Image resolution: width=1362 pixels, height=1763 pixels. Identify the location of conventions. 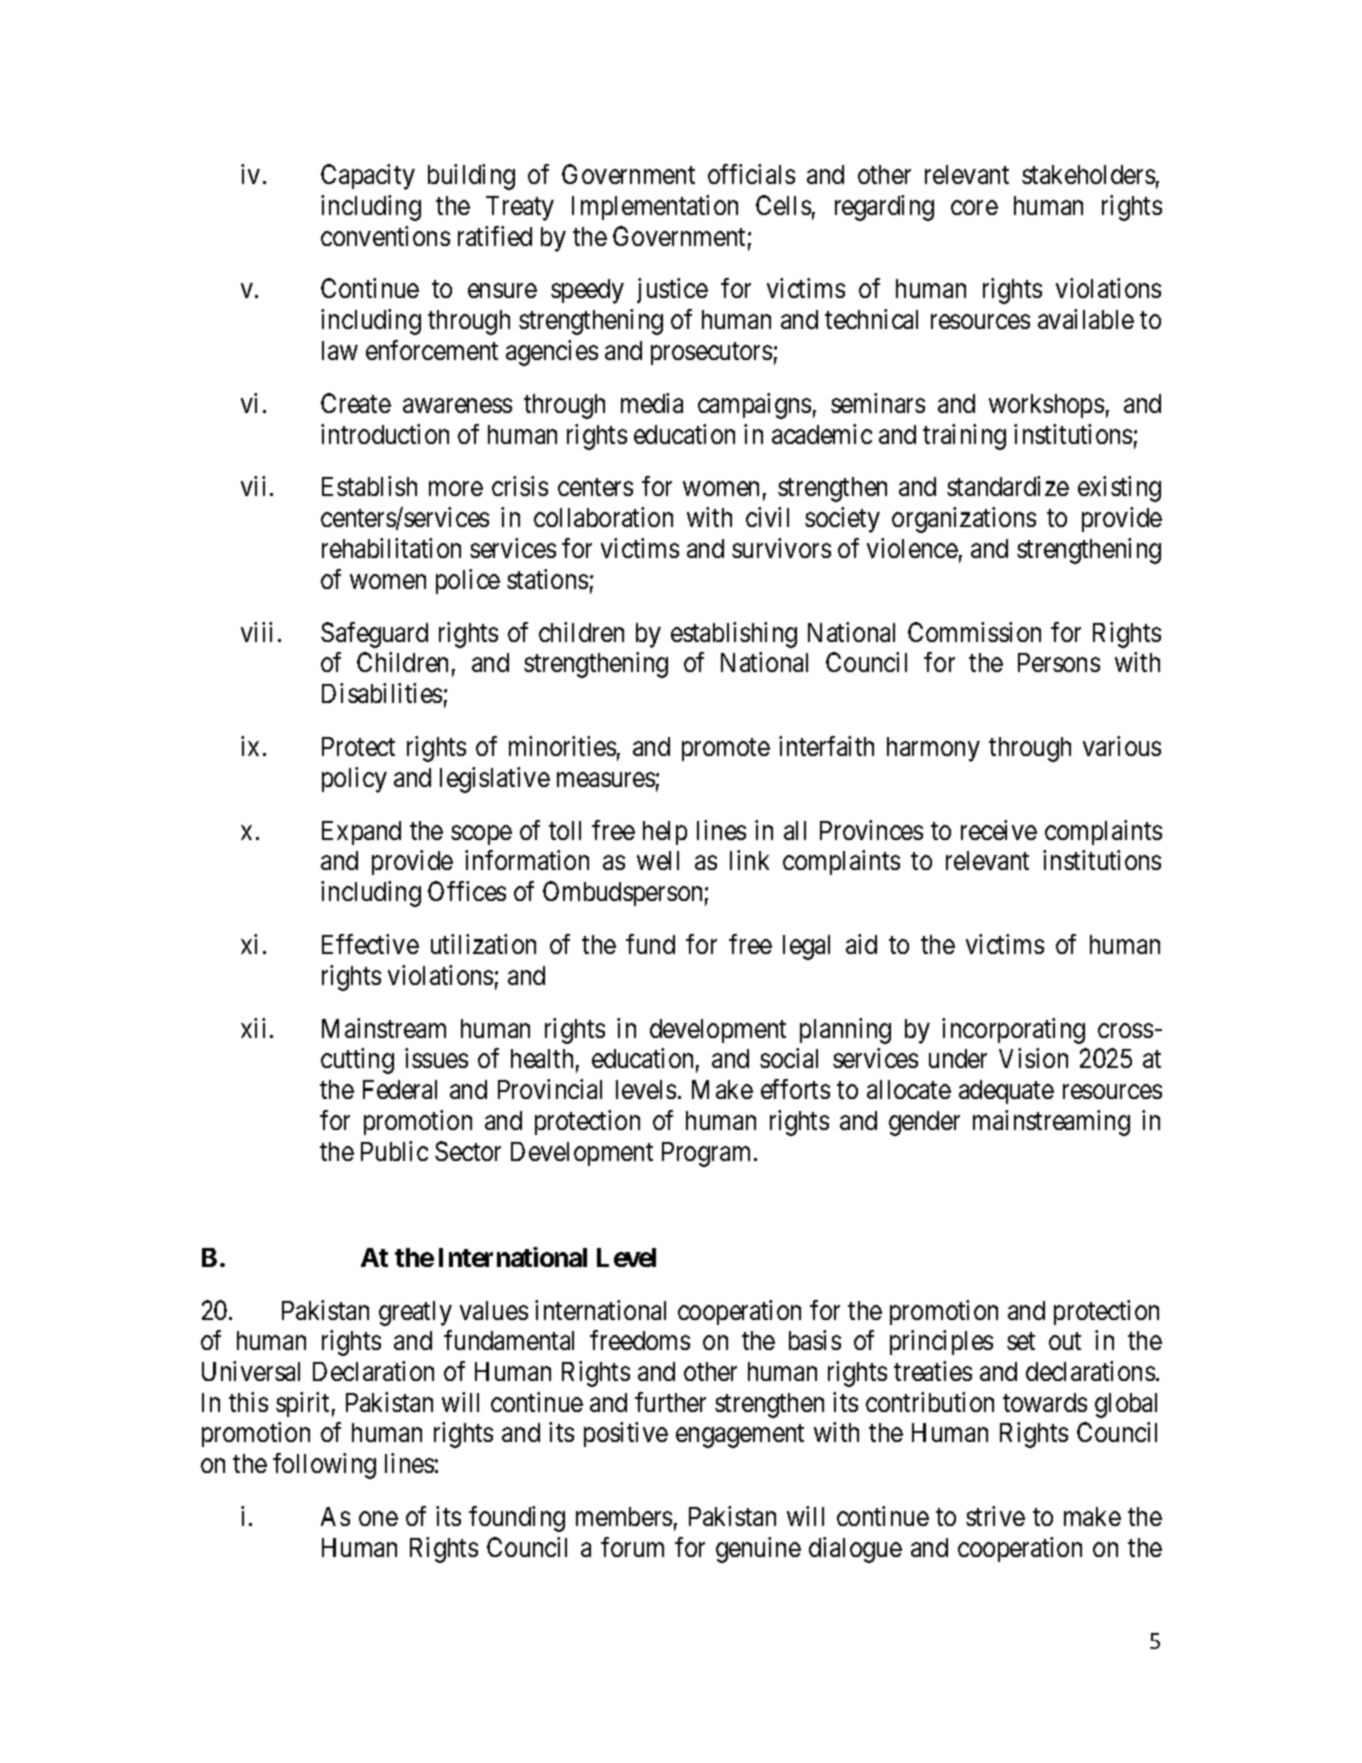
(385, 236).
